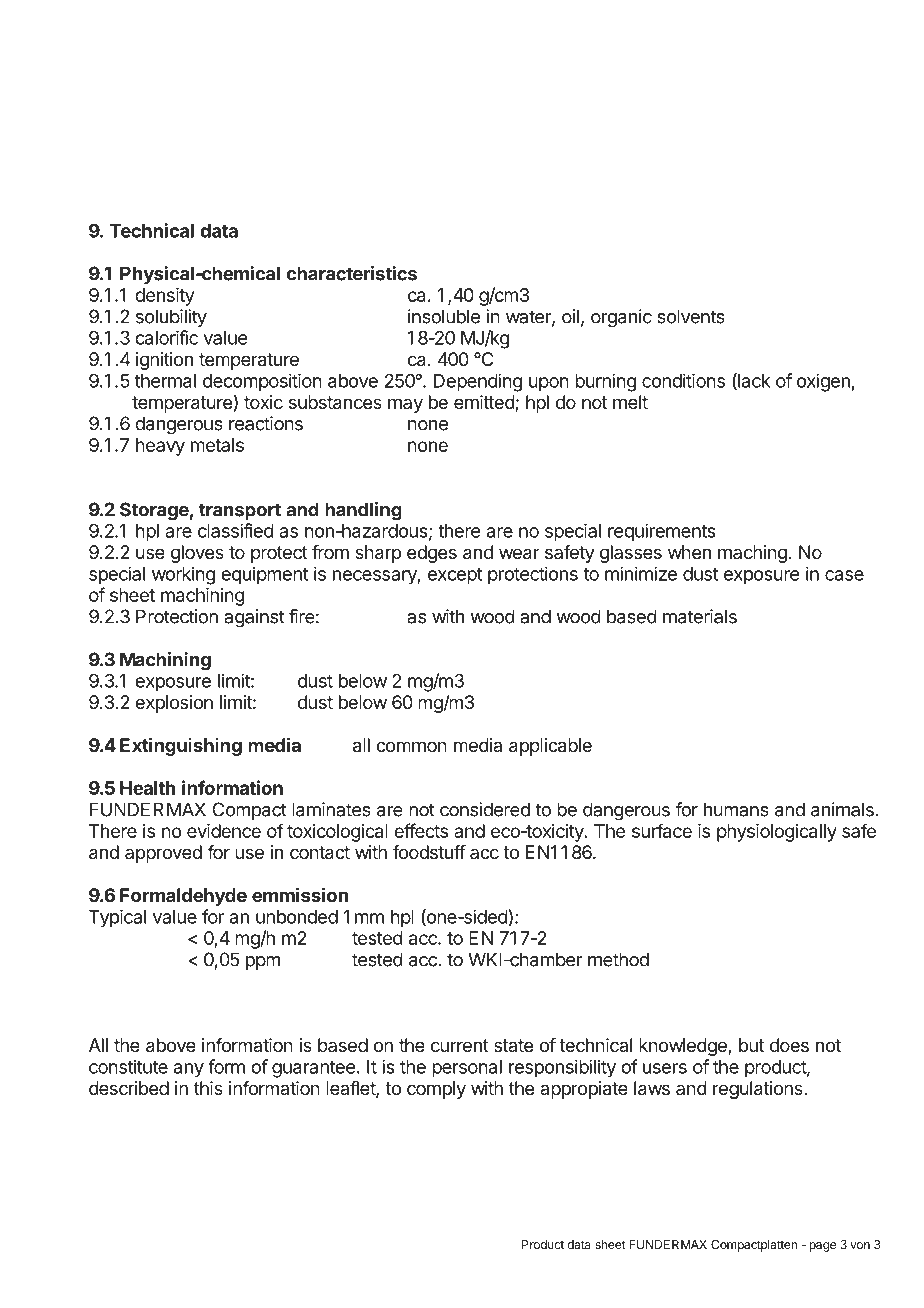  What do you see at coordinates (444, 316) in the screenshot?
I see `insoluble` at bounding box center [444, 316].
